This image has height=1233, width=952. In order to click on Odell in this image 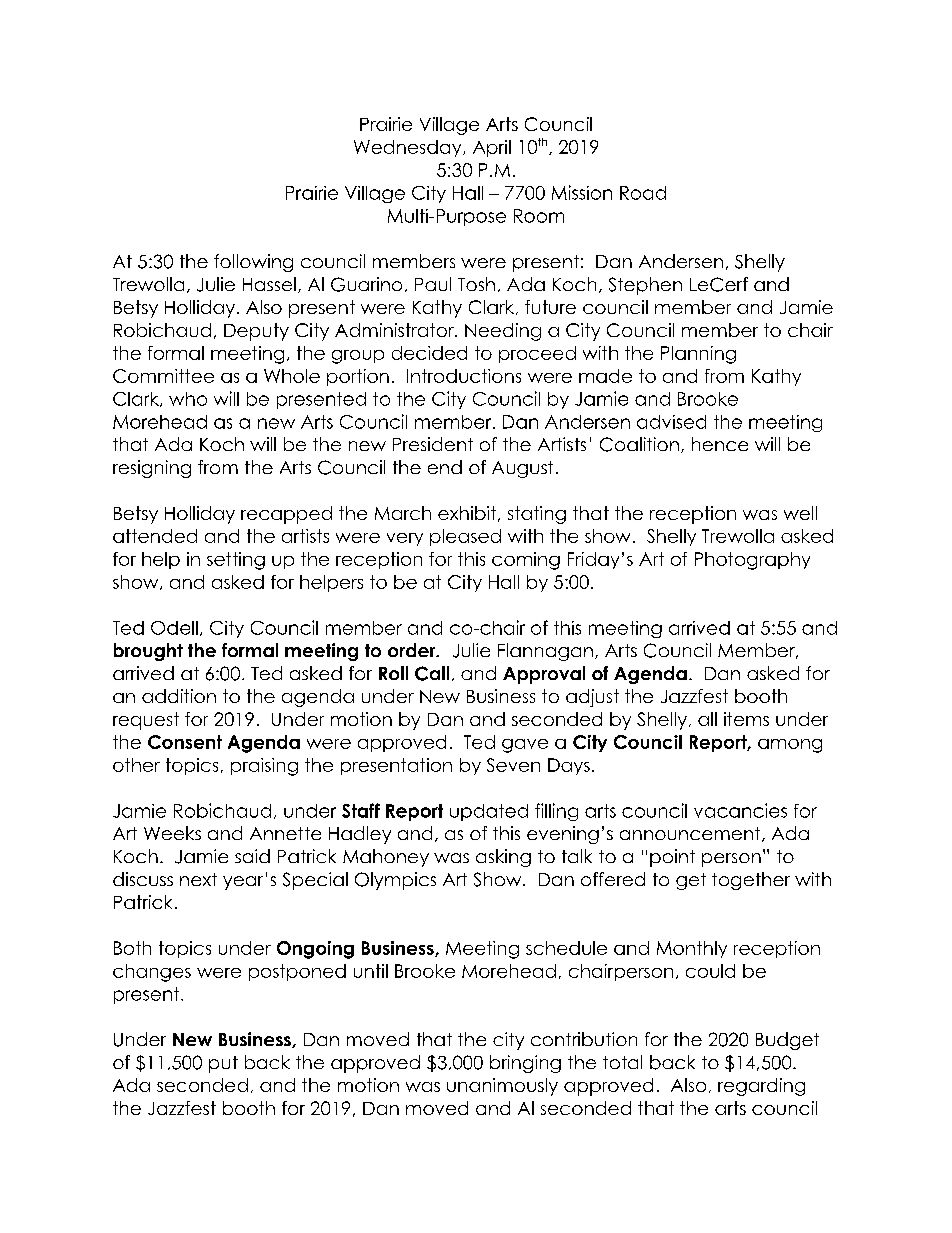, I will do `click(174, 628)`.
